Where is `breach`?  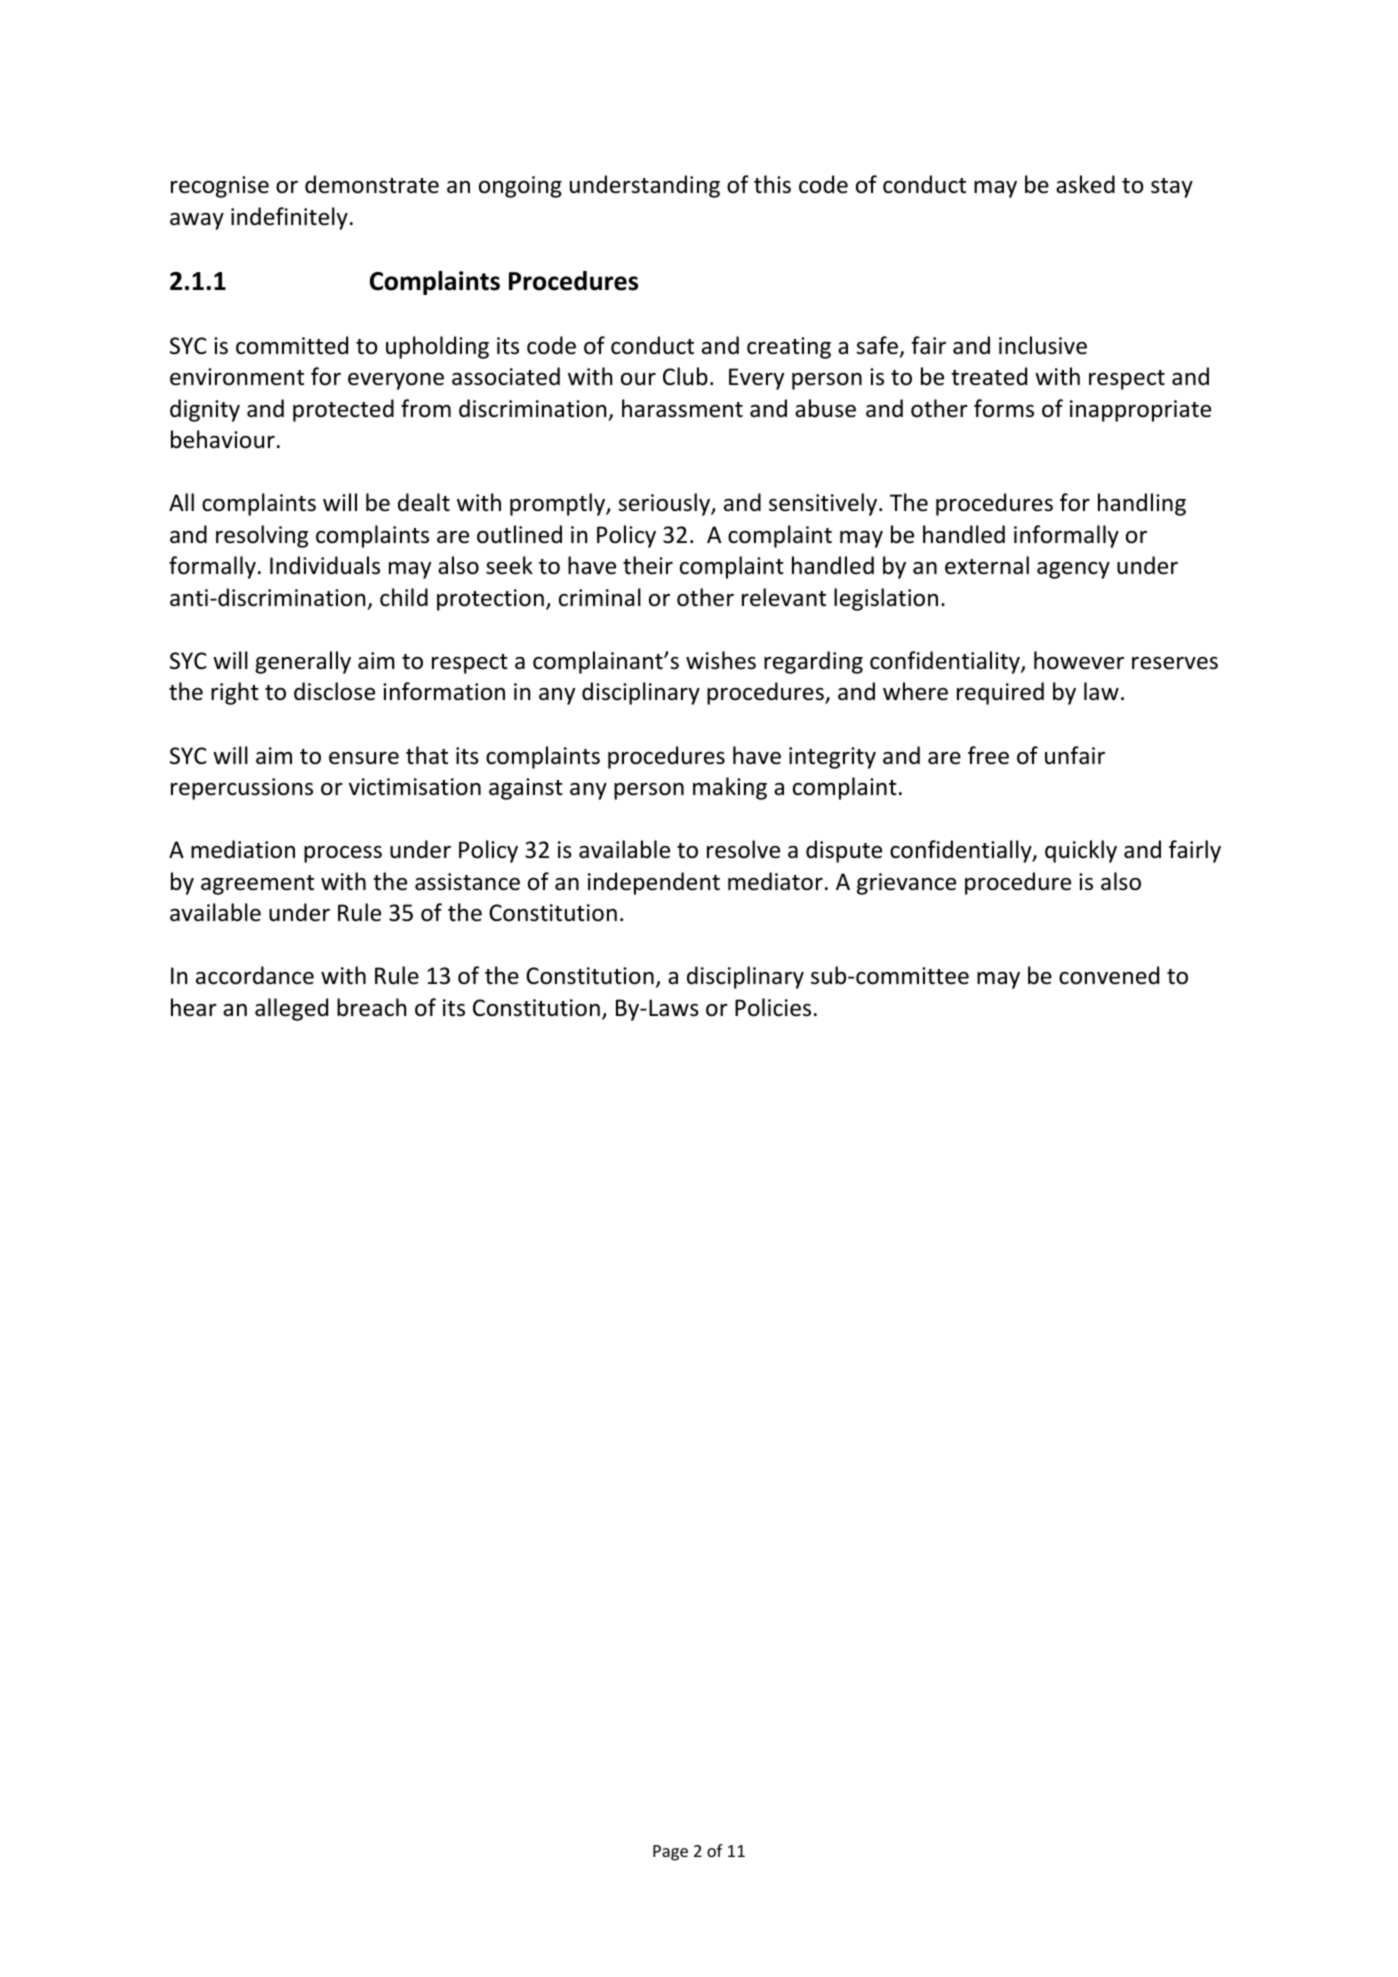
breach is located at coordinates (371, 1007).
